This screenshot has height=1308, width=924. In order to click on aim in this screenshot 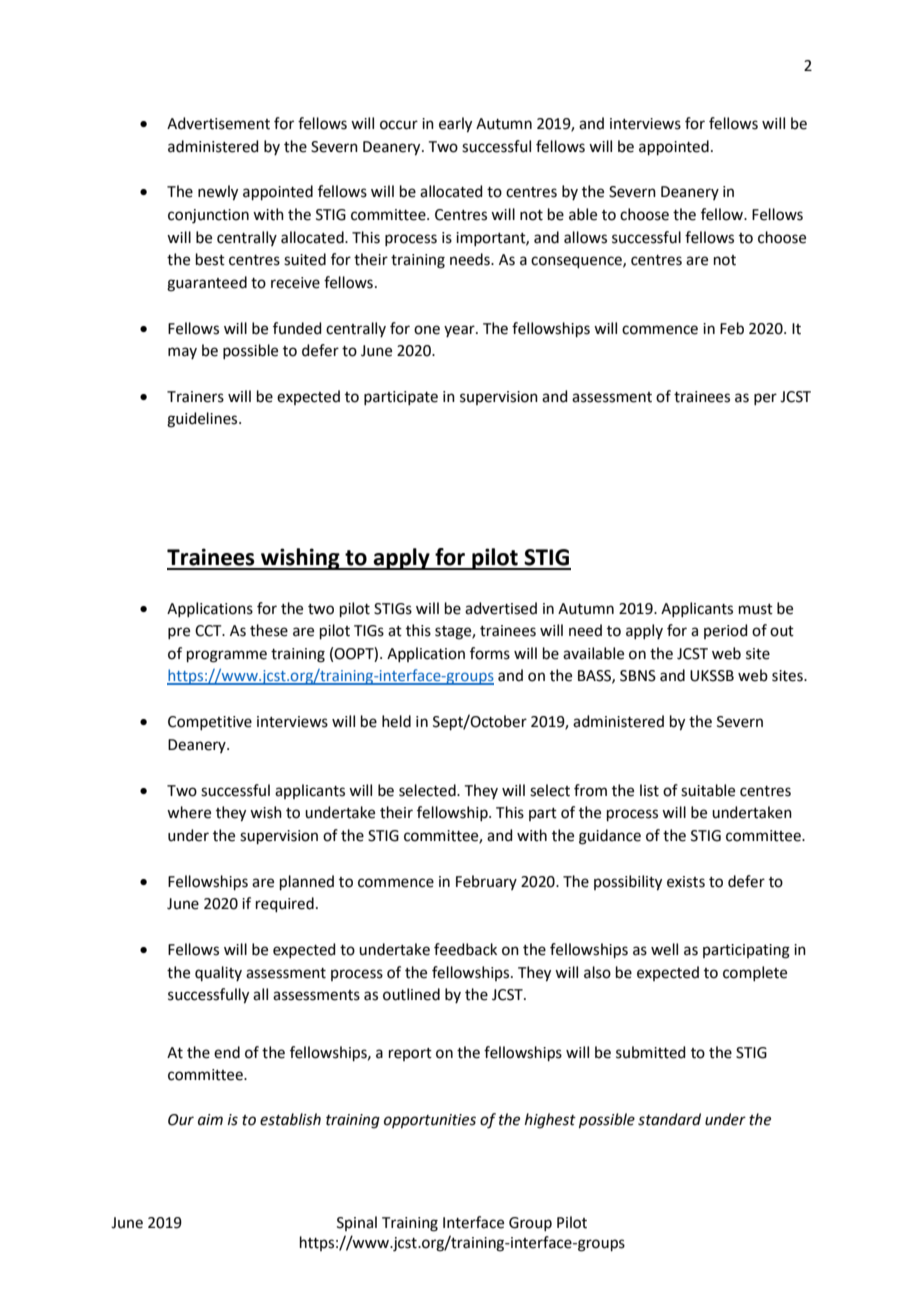, I will do `click(210, 1120)`.
